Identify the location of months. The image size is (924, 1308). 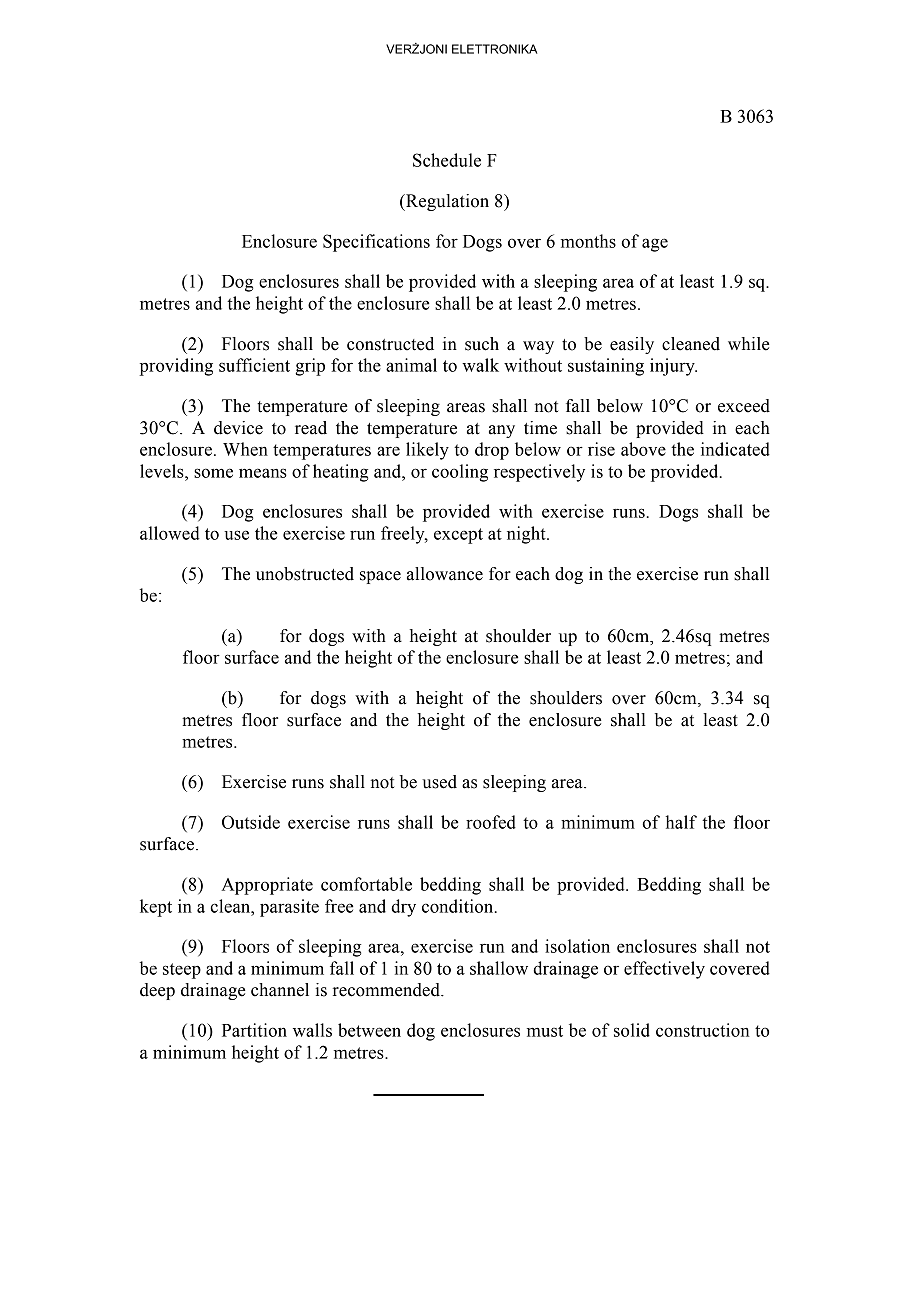
(588, 241).
